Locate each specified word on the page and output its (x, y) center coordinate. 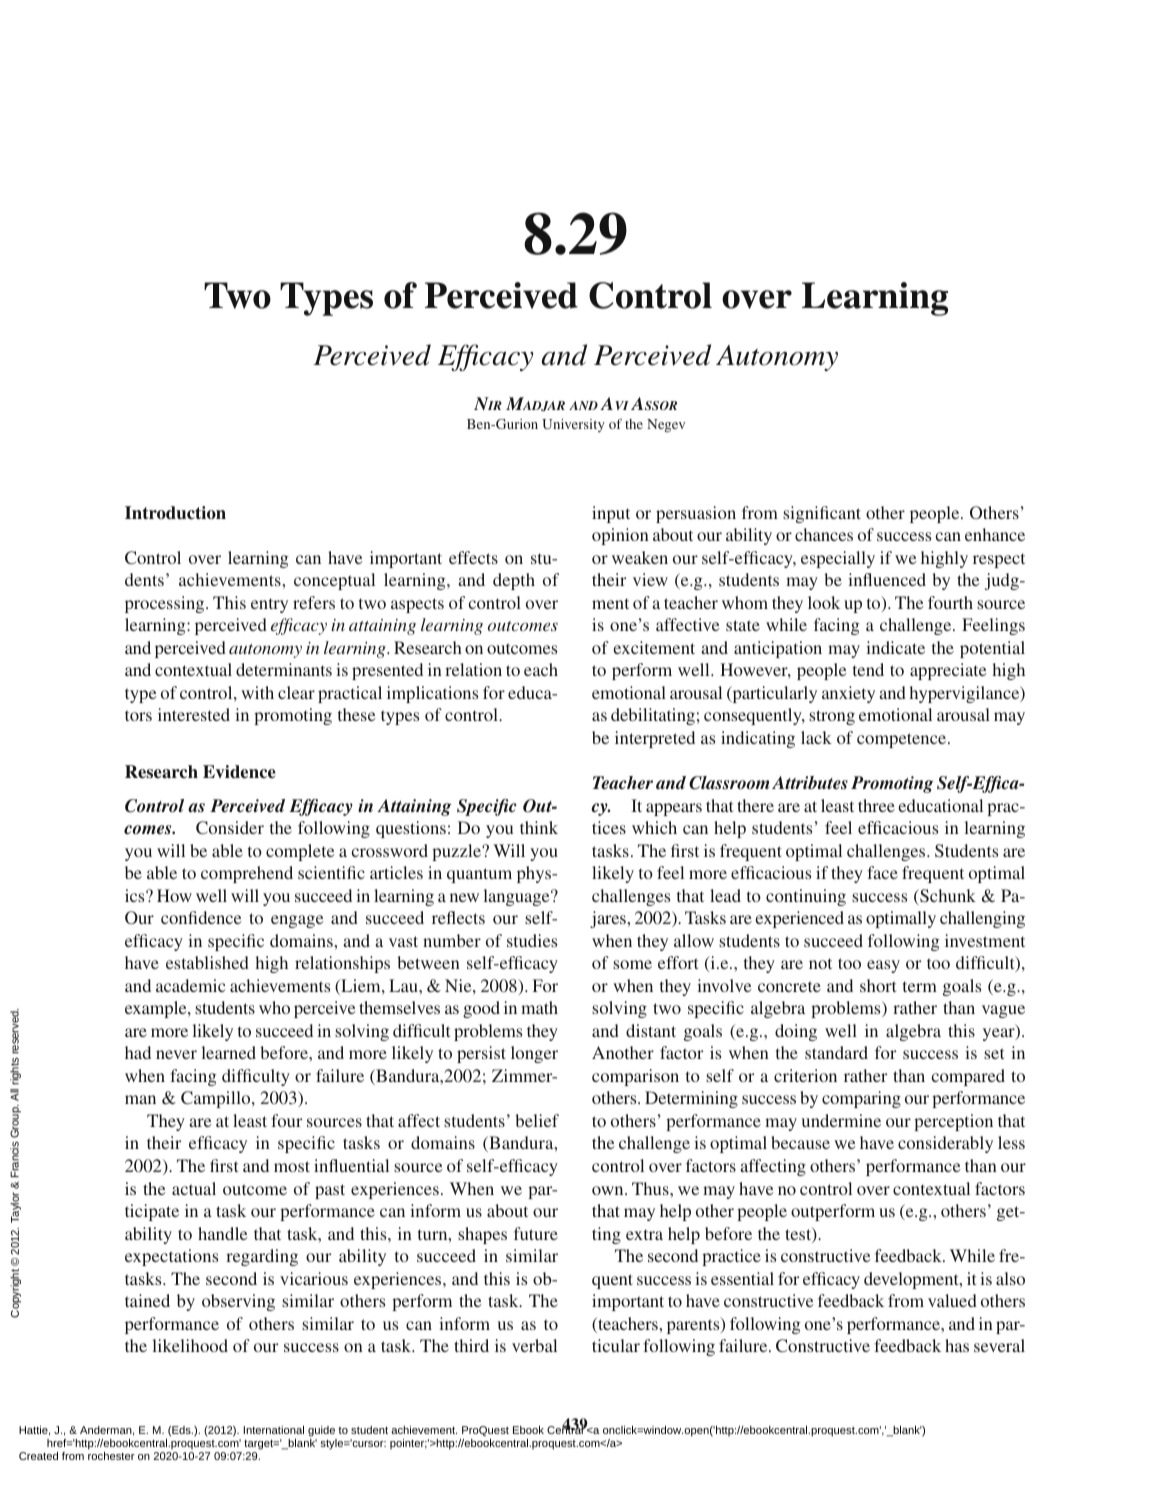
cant (845, 513)
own (609, 1190)
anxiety (848, 694)
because (800, 1142)
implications (432, 694)
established (207, 962)
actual (194, 1188)
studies (532, 940)
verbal (534, 1345)
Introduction (175, 513)
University (573, 425)
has (957, 1345)
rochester (111, 1456)
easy (883, 966)
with (257, 692)
